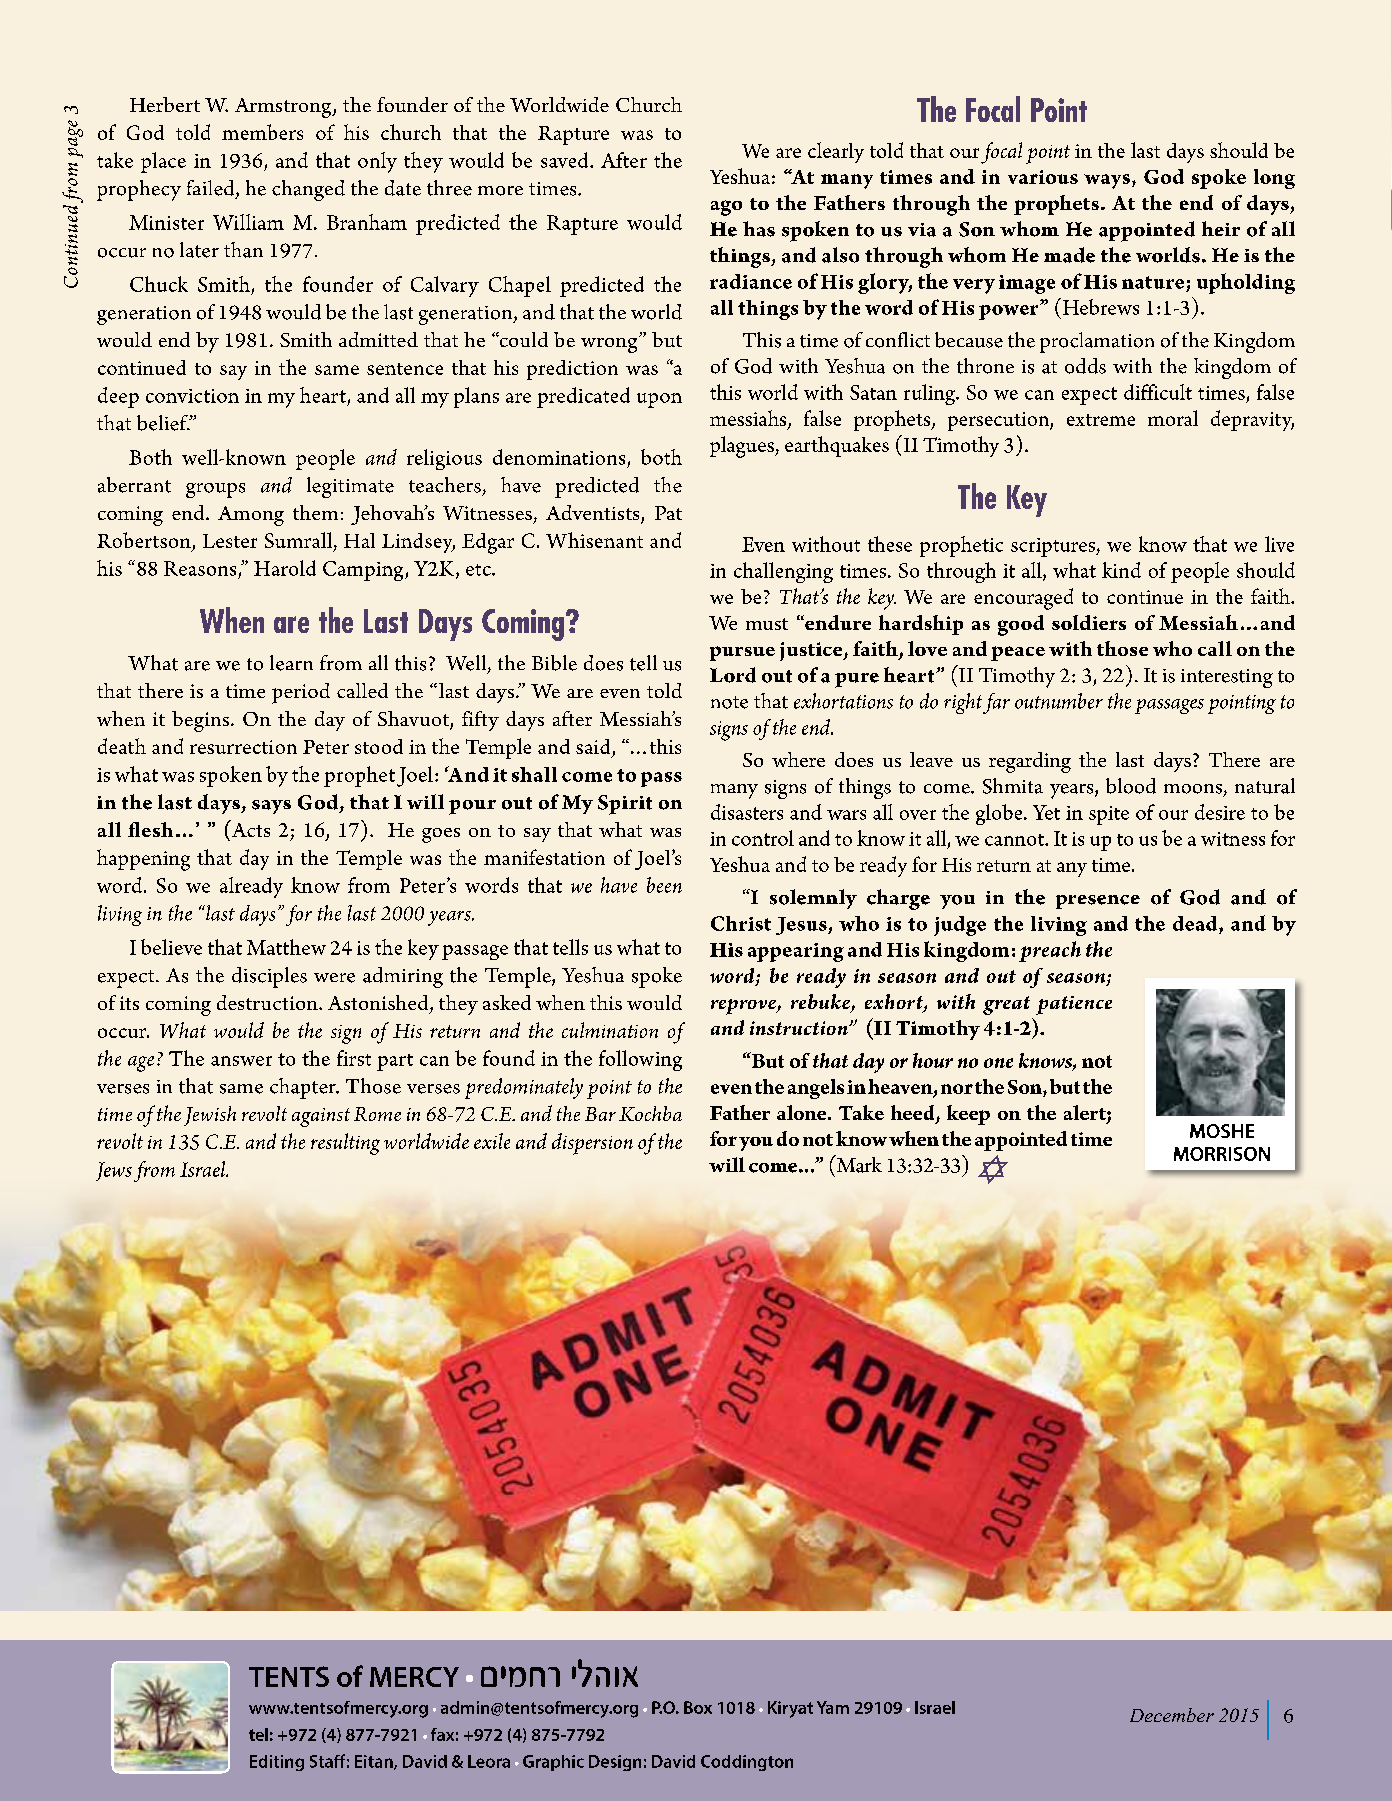 The height and width of the image is (1801, 1392). Describe the element at coordinates (698, 1707) in the image. I see `Box` at that location.
